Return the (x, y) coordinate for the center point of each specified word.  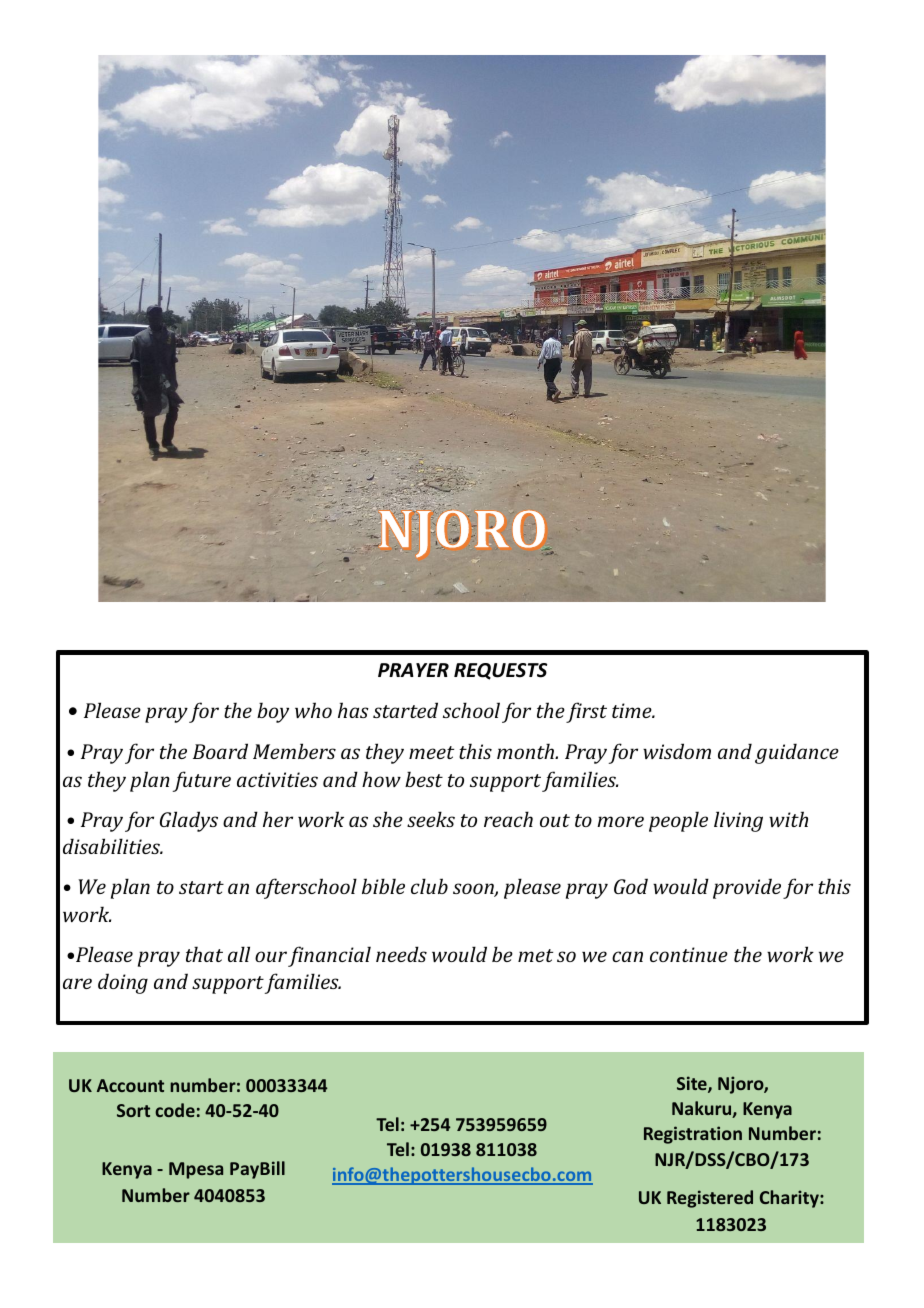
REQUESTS (500, 671)
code (175, 1110)
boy (273, 712)
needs (401, 954)
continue (689, 954)
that (204, 954)
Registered (710, 1199)
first (586, 712)
